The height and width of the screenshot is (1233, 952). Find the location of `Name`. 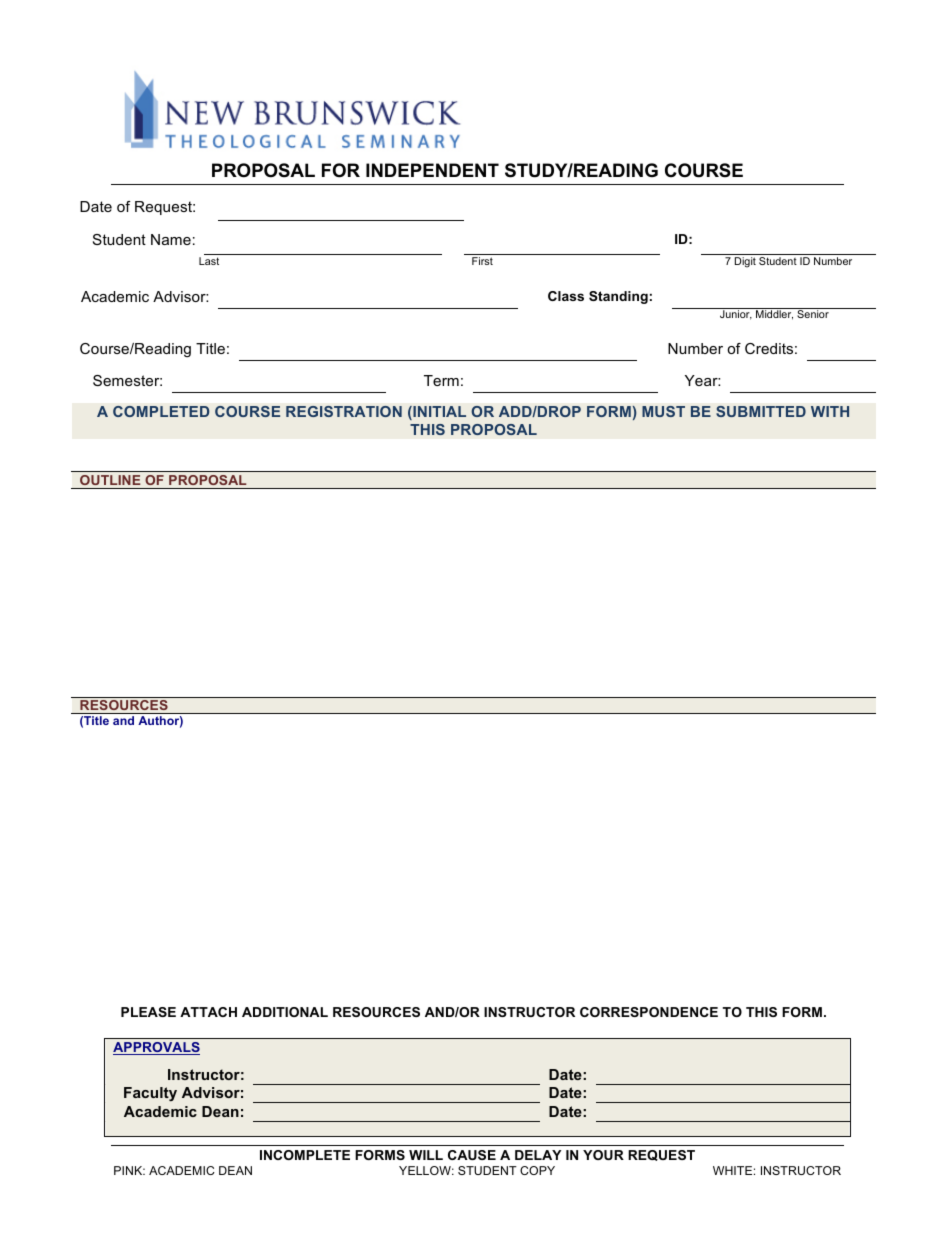

Name is located at coordinates (171, 239).
